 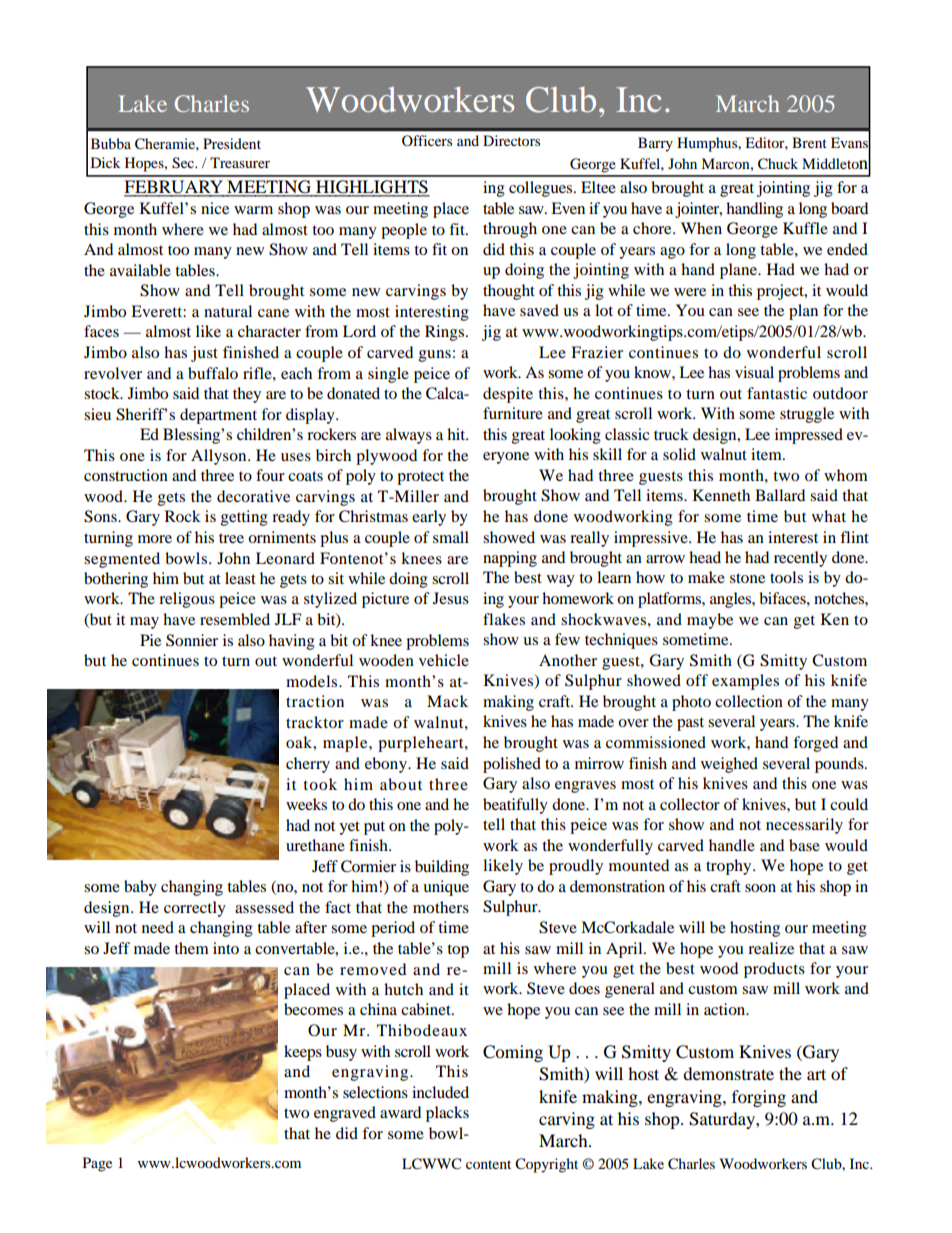 I want to click on Pie, so click(x=150, y=640).
